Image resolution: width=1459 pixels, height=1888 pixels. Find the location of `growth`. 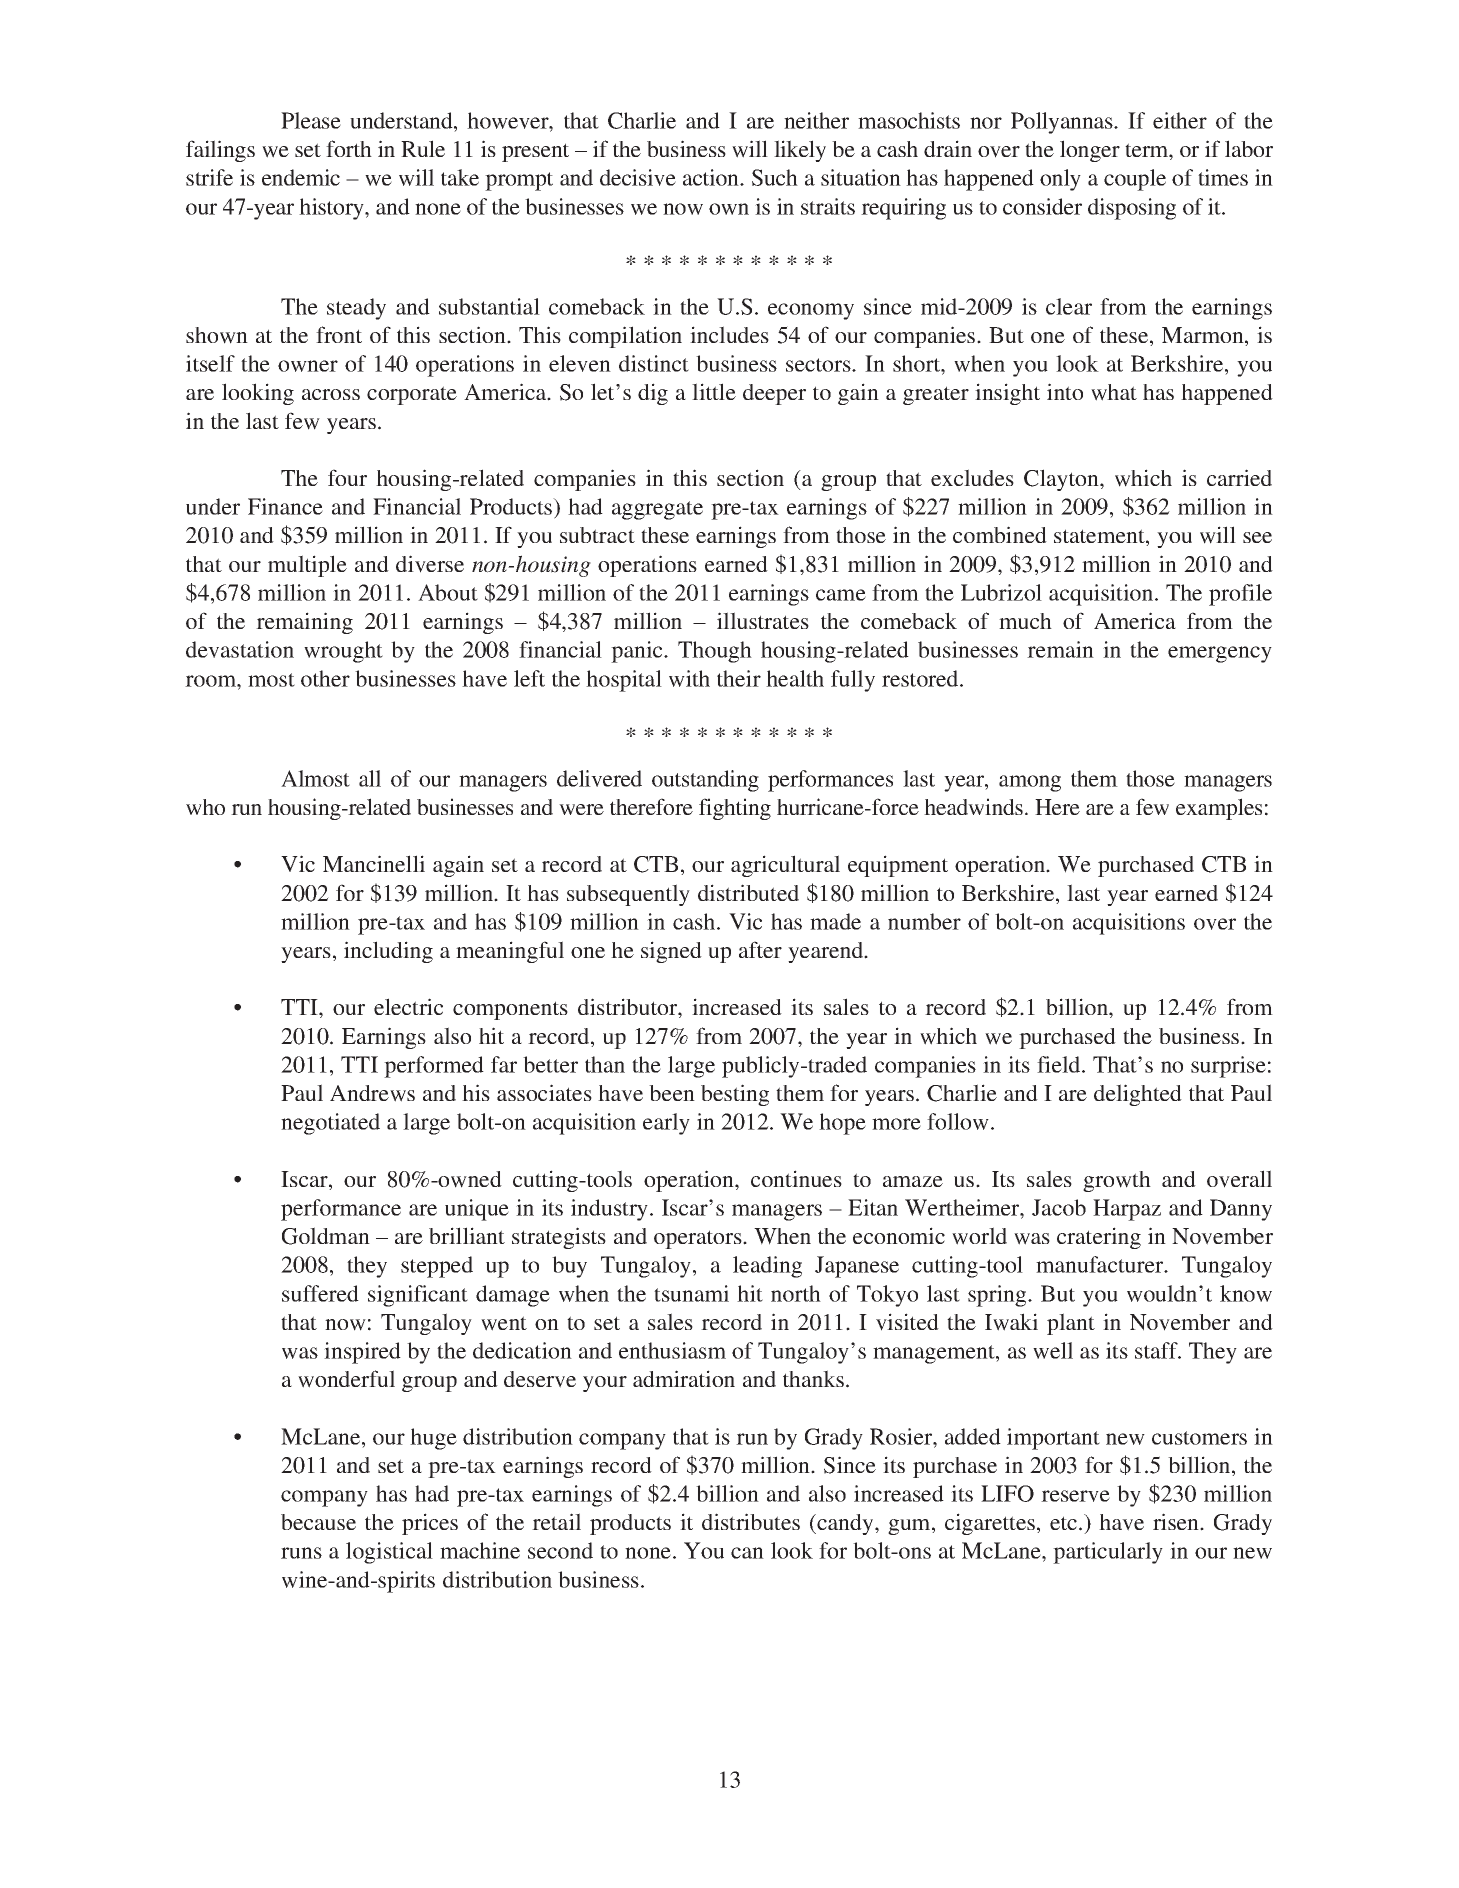

growth is located at coordinates (1117, 1181).
